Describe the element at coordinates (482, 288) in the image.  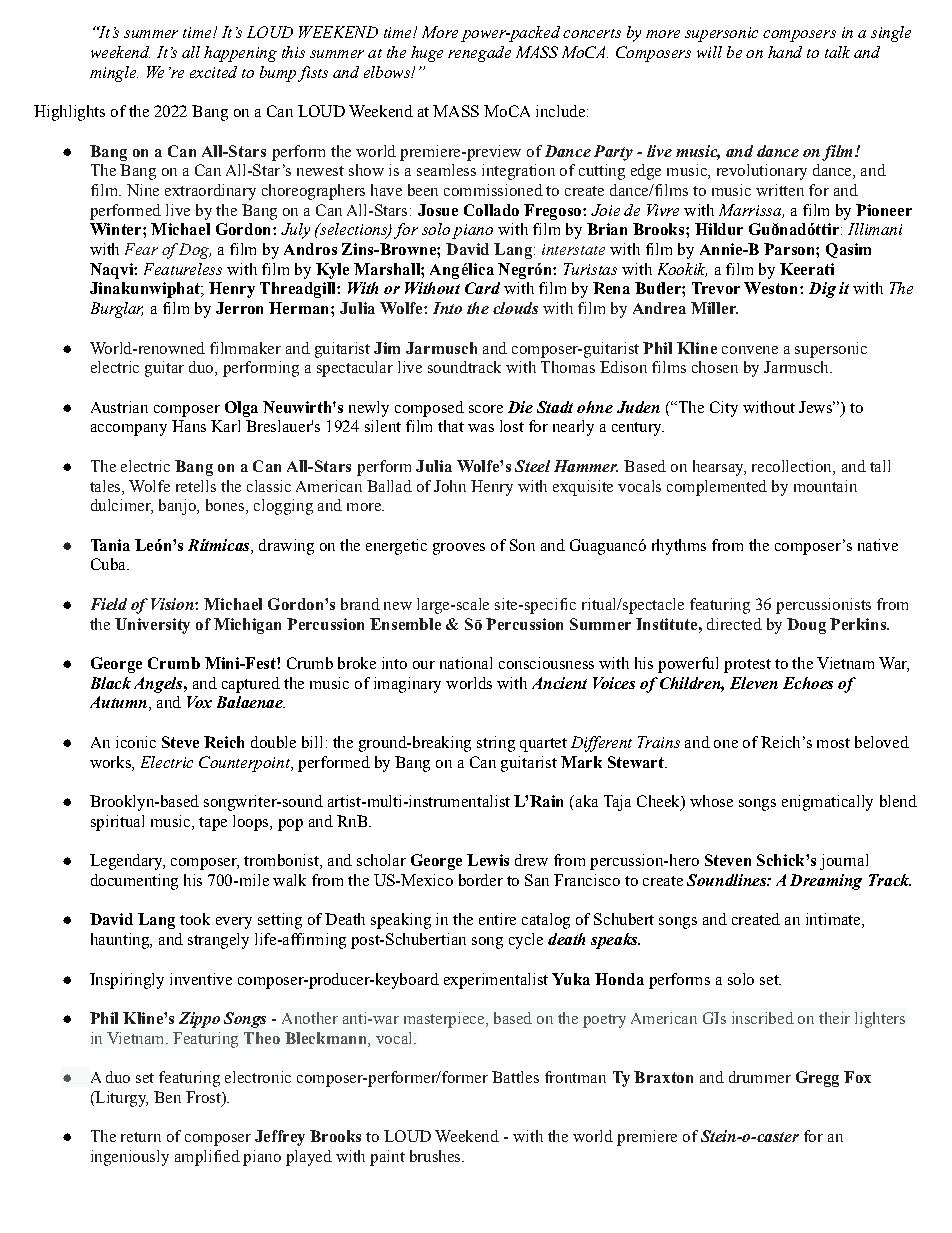
I see `Card` at that location.
